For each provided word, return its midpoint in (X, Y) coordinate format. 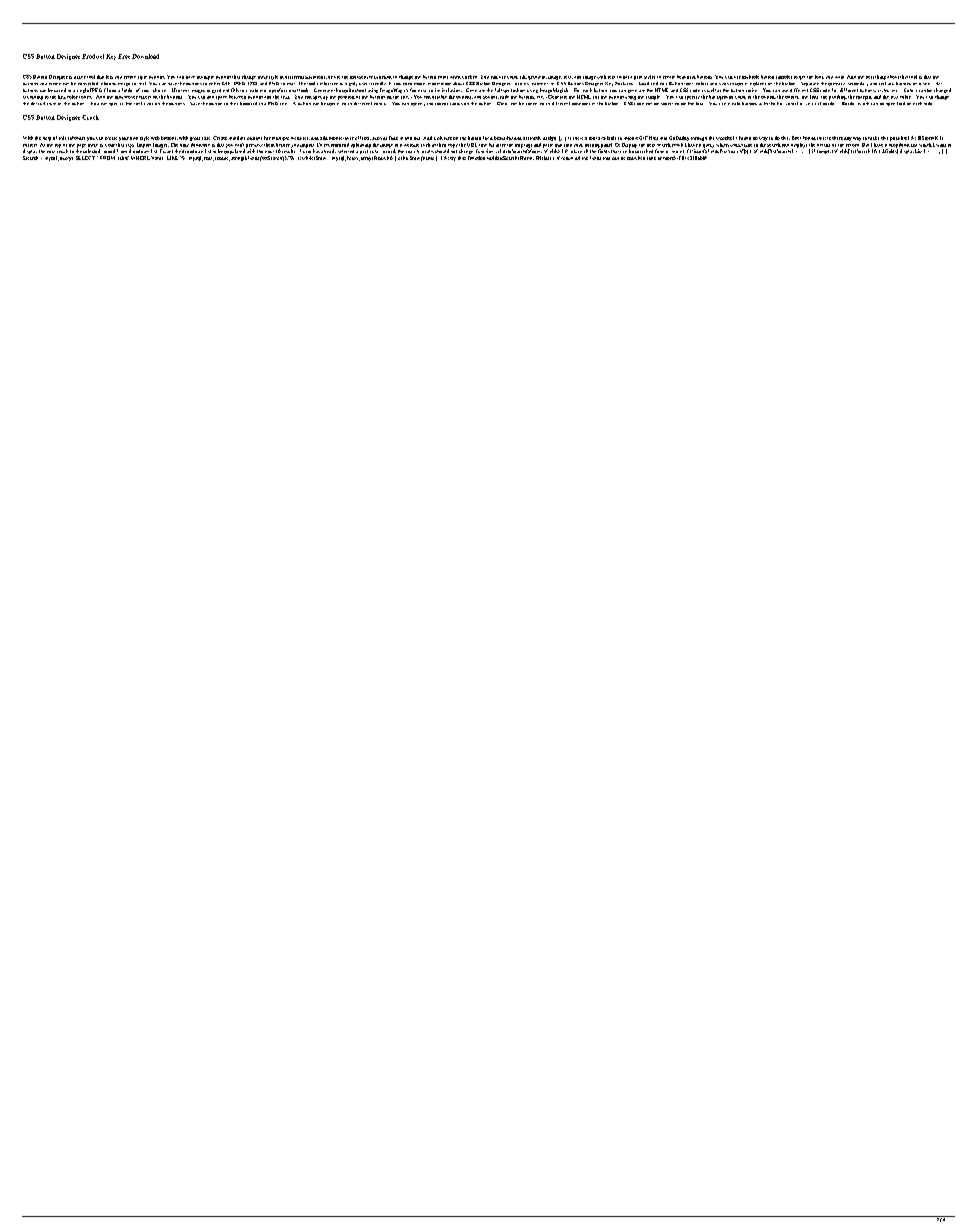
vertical (813, 103)
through (699, 139)
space (221, 98)
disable (439, 97)
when (455, 77)
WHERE (140, 158)
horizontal (787, 103)
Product (93, 56)
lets (109, 77)
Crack (90, 117)
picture (444, 138)
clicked (469, 77)
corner (441, 104)
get (802, 78)
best (870, 77)
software (76, 138)
